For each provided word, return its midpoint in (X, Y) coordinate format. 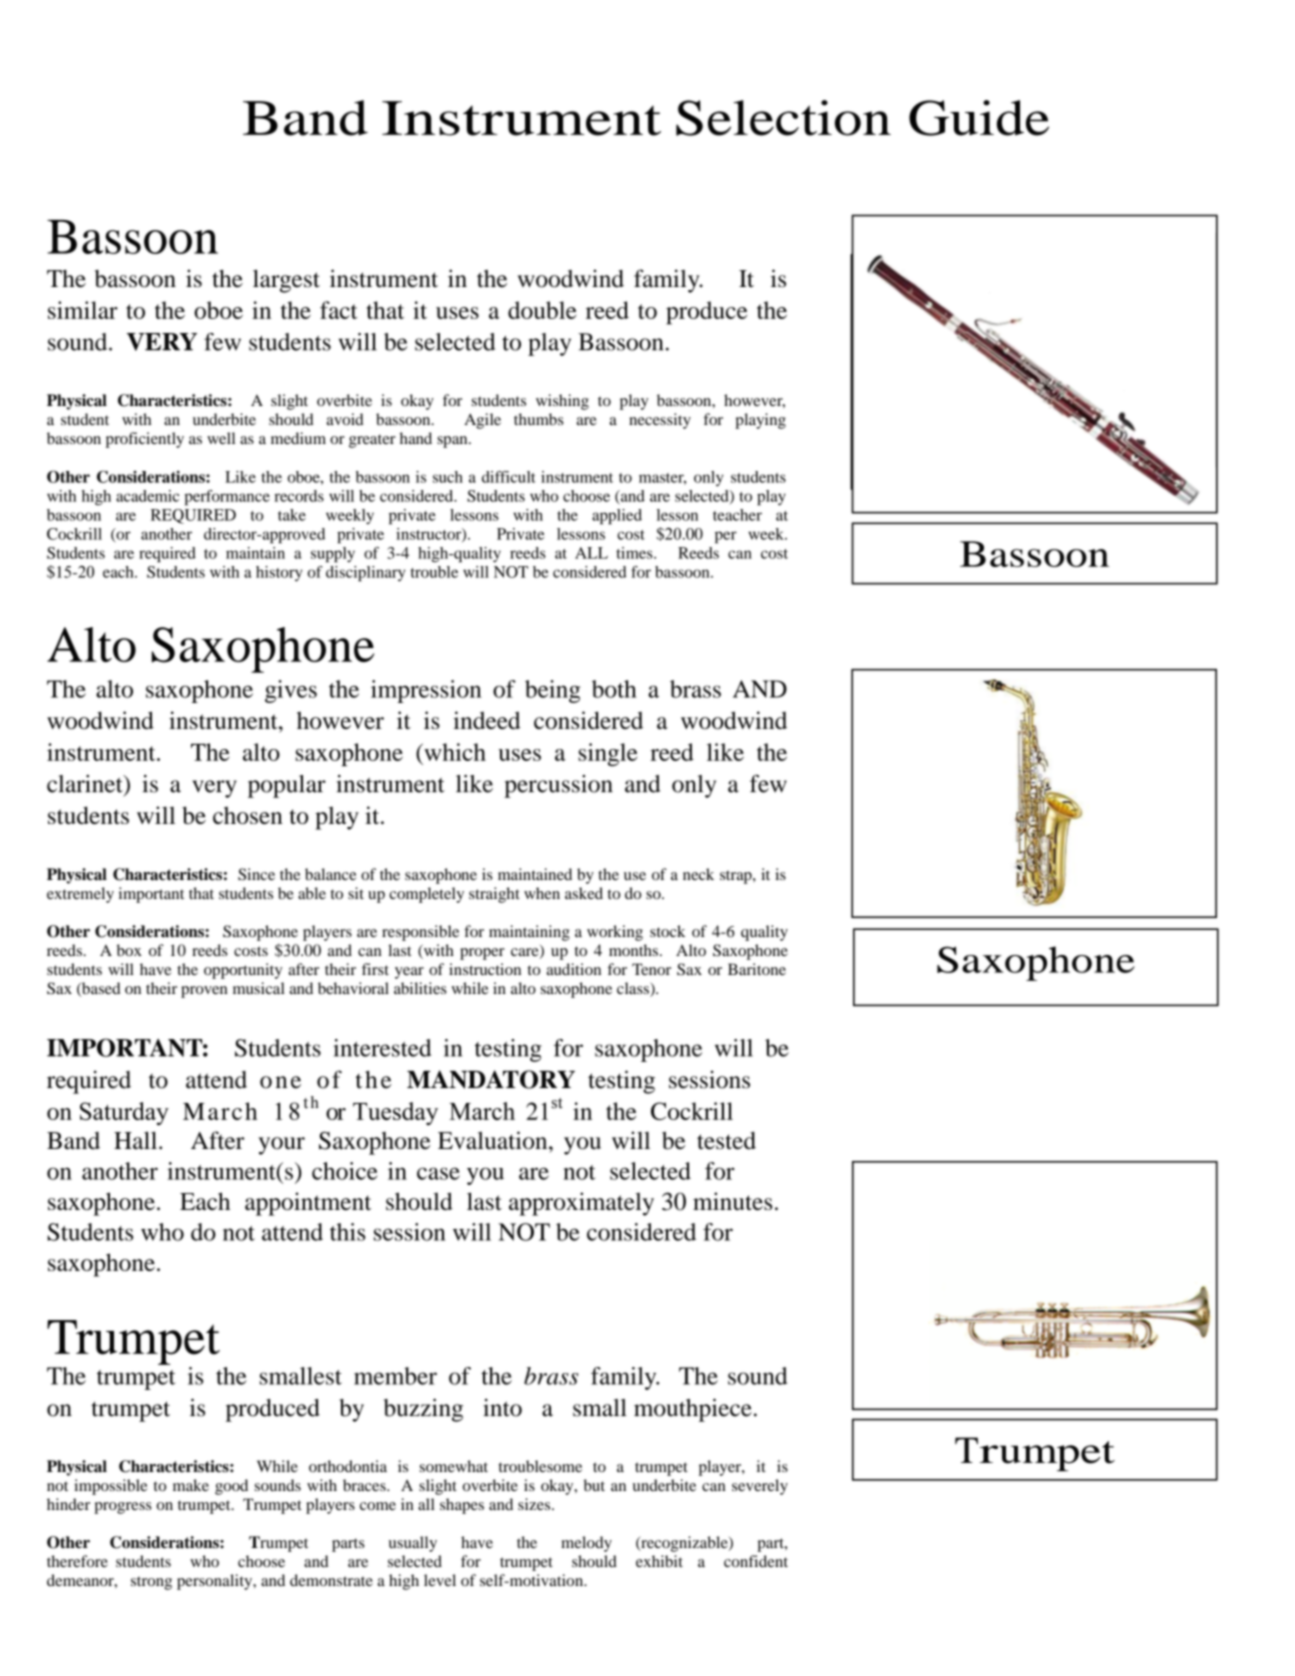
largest (286, 281)
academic (147, 496)
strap (737, 877)
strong (151, 1583)
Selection (783, 118)
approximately (581, 1204)
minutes (732, 1201)
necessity (660, 421)
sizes (535, 1504)
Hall (137, 1140)
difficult (509, 477)
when (542, 893)
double (542, 310)
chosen (248, 815)
